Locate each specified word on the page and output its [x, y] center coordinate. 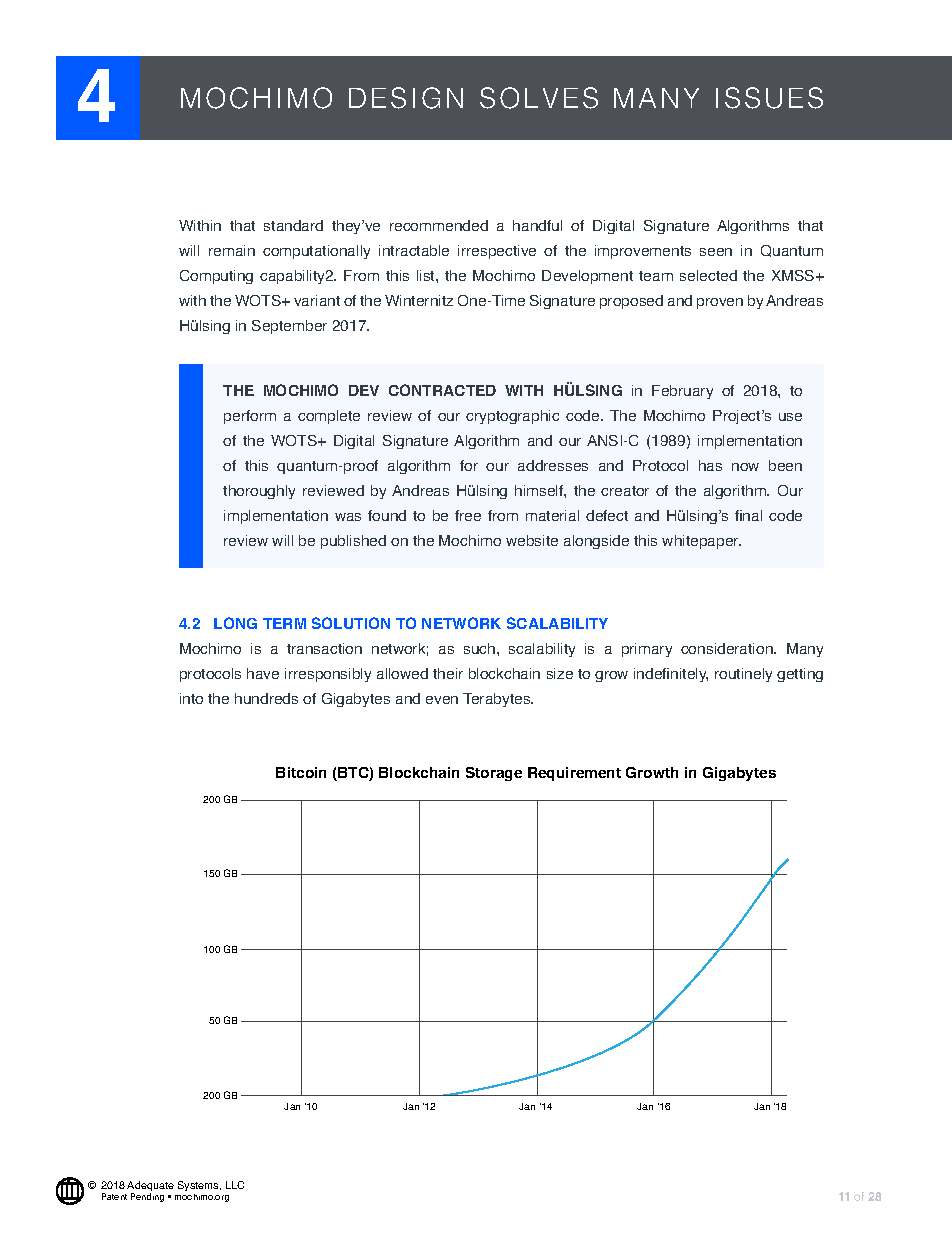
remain [232, 250]
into [191, 698]
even [442, 700]
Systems [199, 1188]
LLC [235, 1185]
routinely [743, 675]
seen [716, 252]
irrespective [497, 252]
